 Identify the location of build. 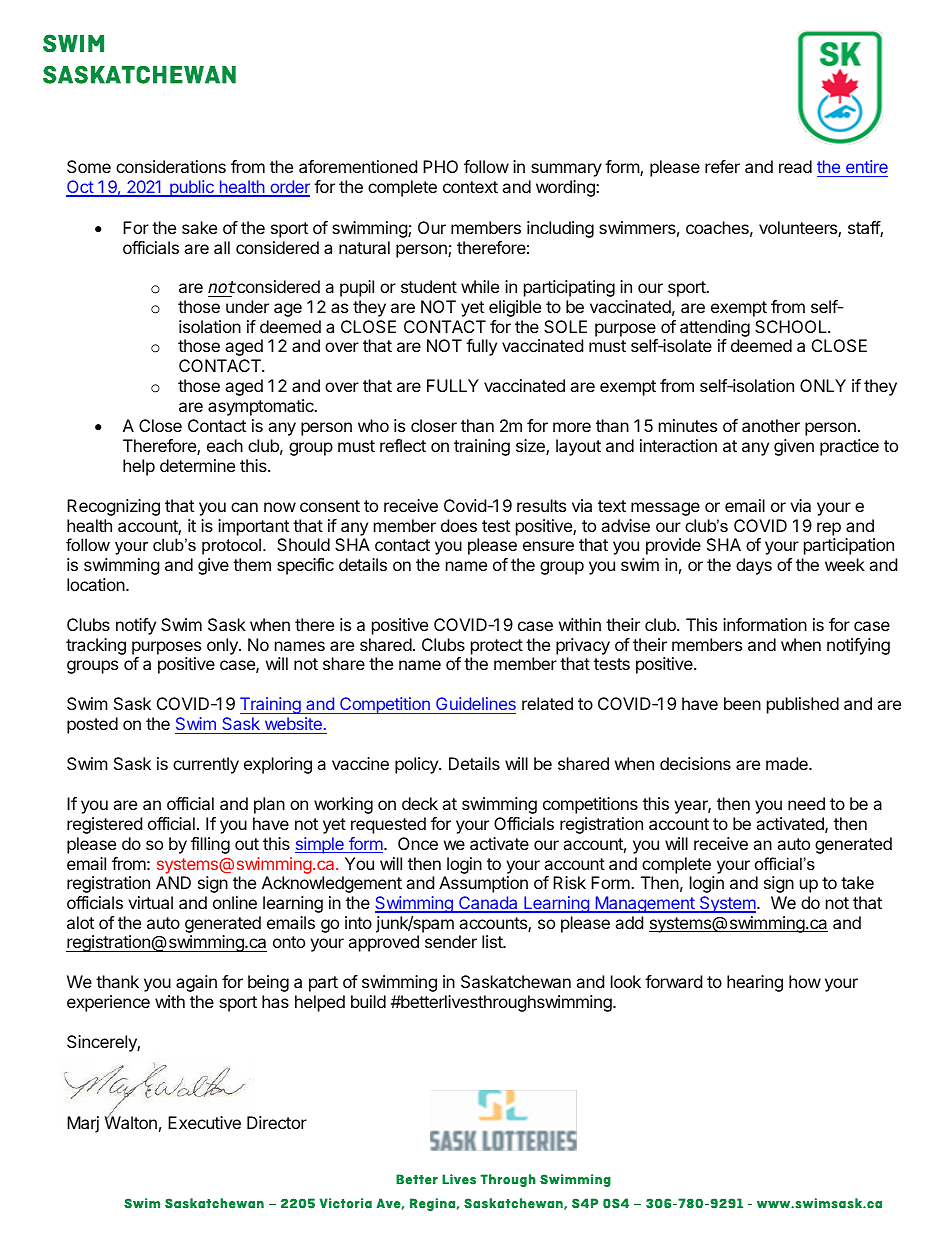
(368, 1001).
